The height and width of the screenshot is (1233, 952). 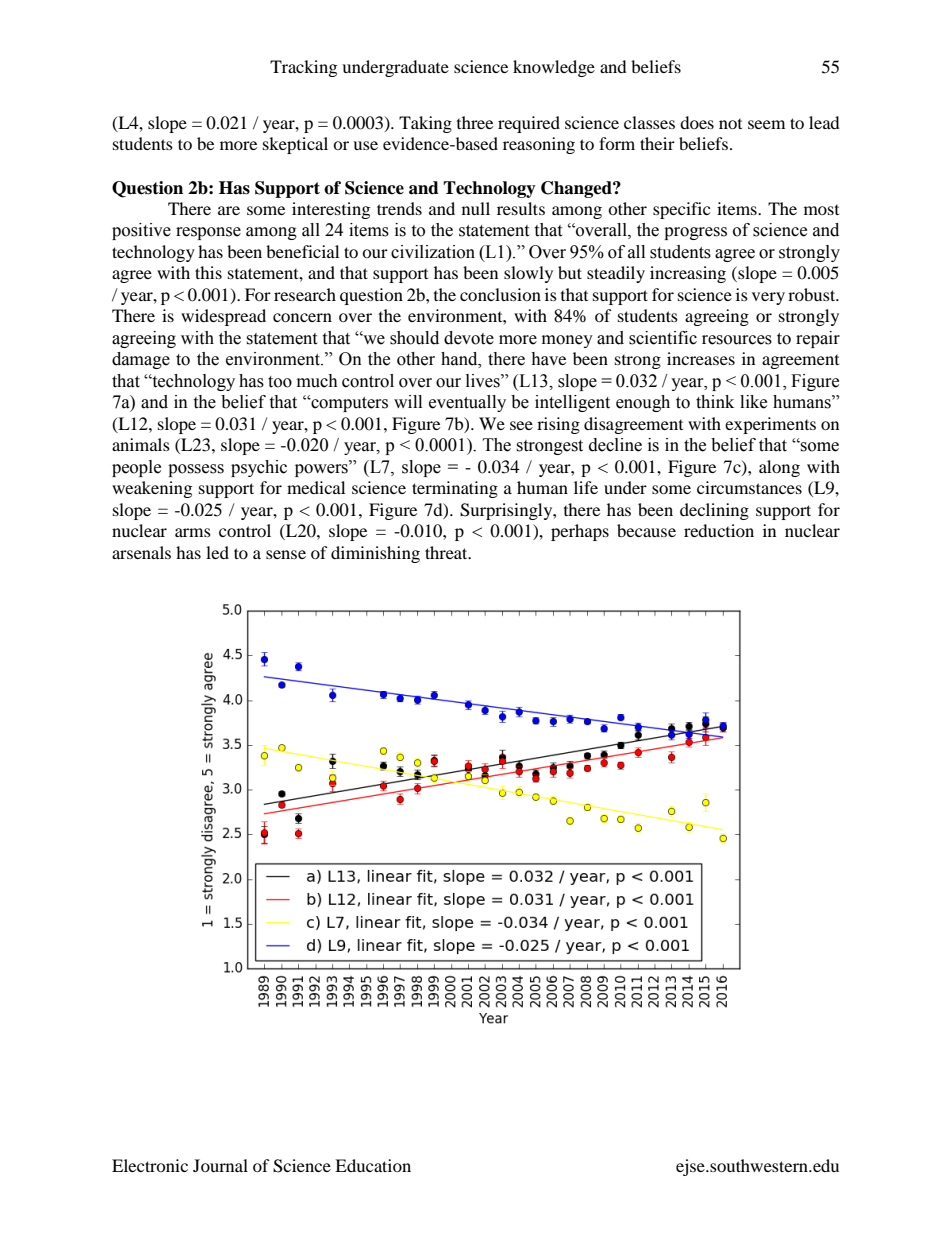 I want to click on Journal, so click(x=220, y=1165).
